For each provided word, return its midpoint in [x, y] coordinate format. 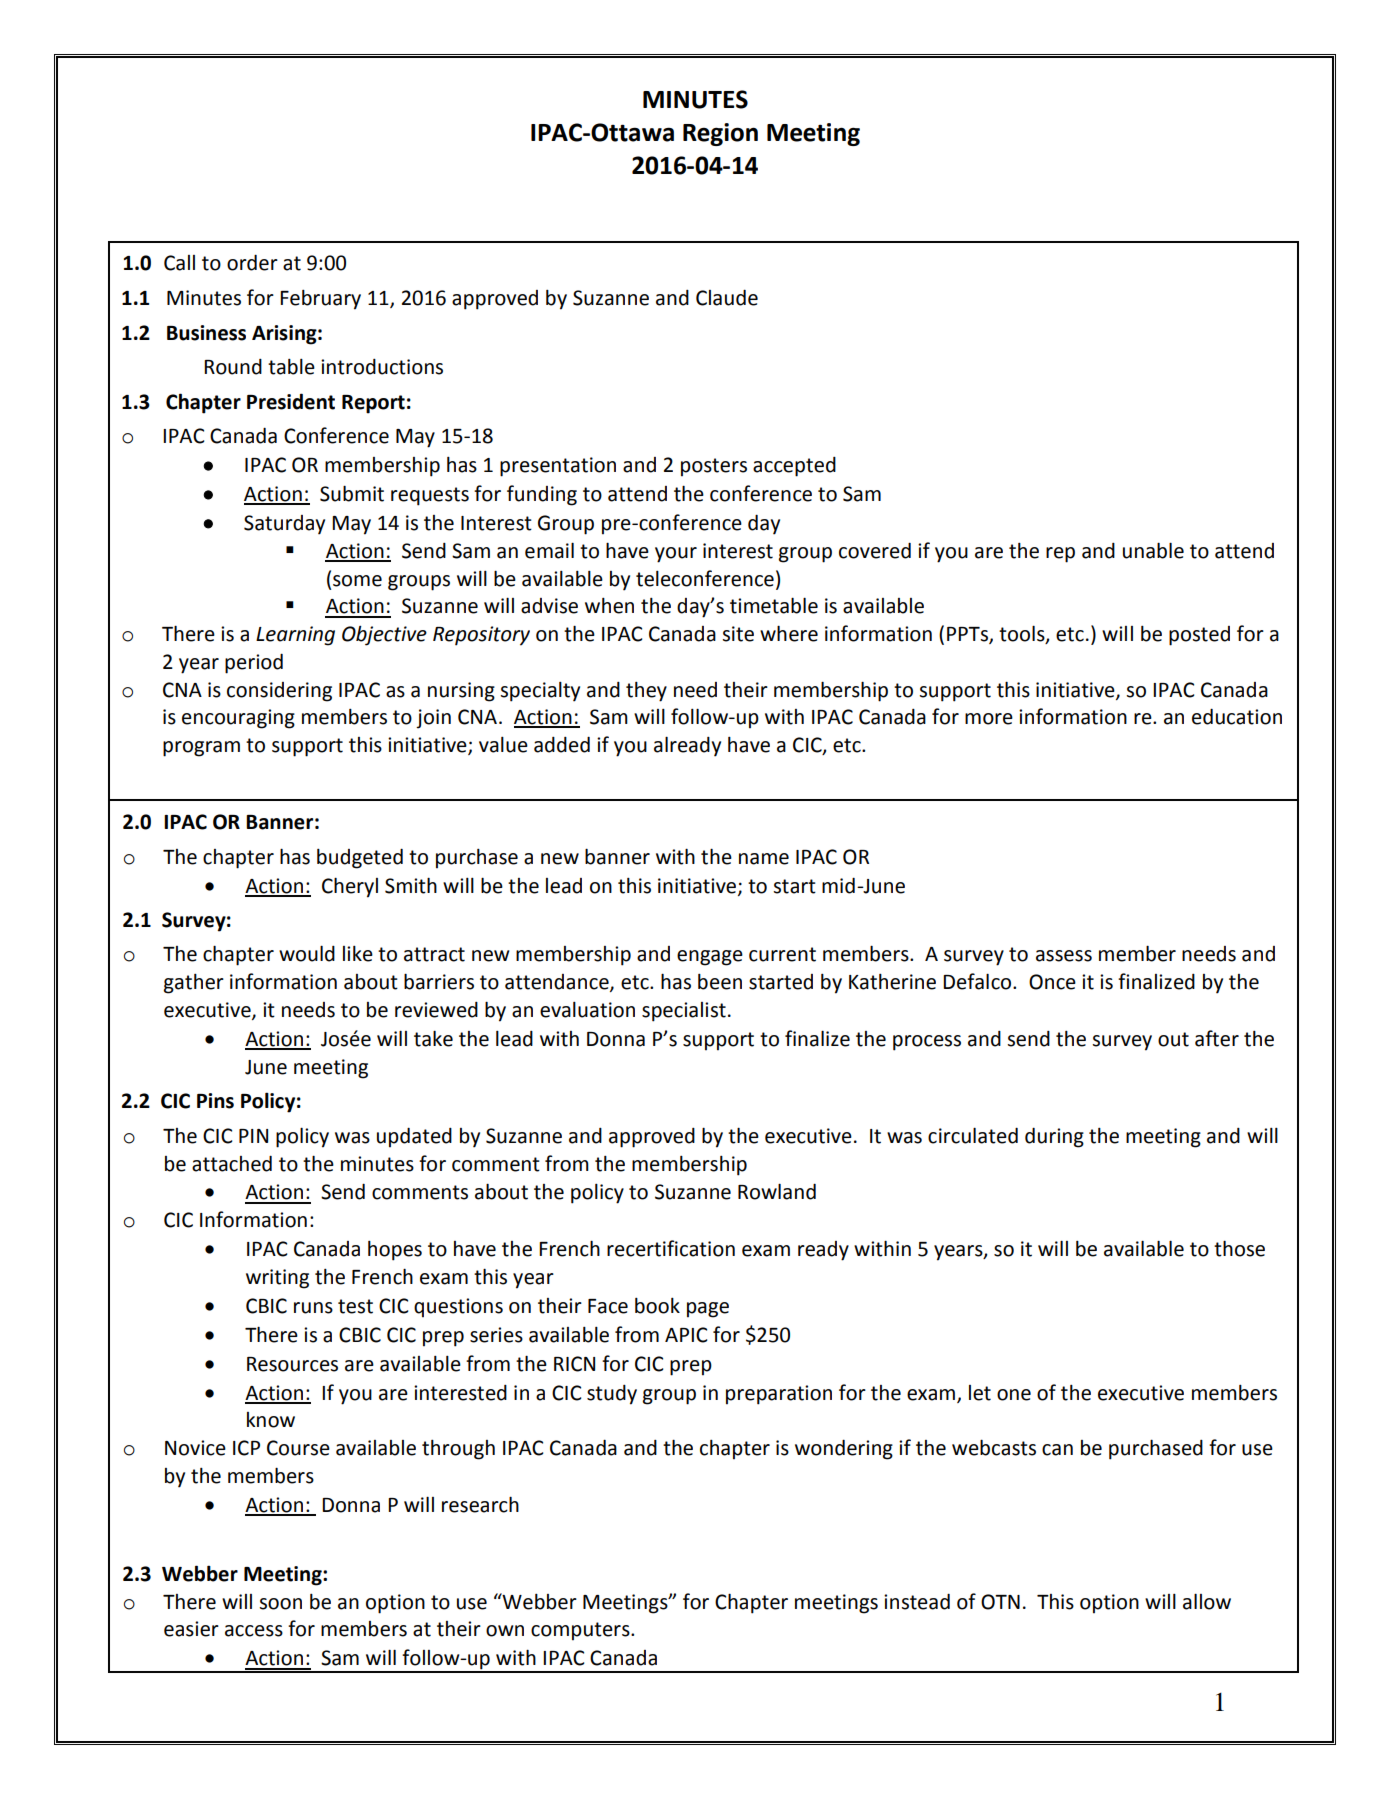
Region [720, 134]
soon [280, 1604]
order [252, 262]
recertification [671, 1248]
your [676, 555]
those [1239, 1248]
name [764, 859]
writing [277, 1279]
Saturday [284, 525]
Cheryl [350, 887]
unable [1153, 550]
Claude [727, 297]
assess [1064, 956]
